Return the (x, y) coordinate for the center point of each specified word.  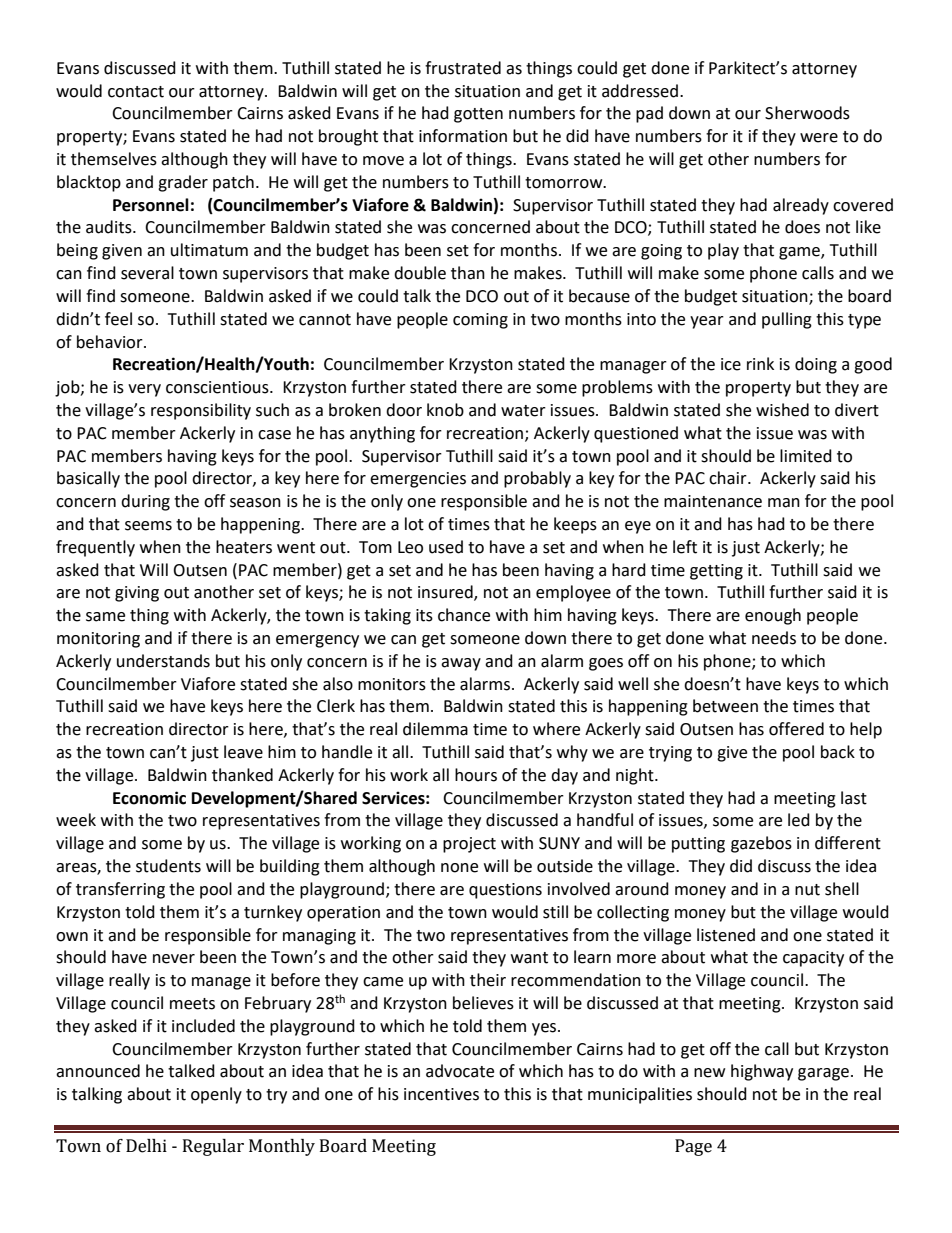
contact (136, 92)
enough (773, 616)
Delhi (146, 1146)
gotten (478, 115)
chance (464, 615)
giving (137, 594)
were (819, 138)
